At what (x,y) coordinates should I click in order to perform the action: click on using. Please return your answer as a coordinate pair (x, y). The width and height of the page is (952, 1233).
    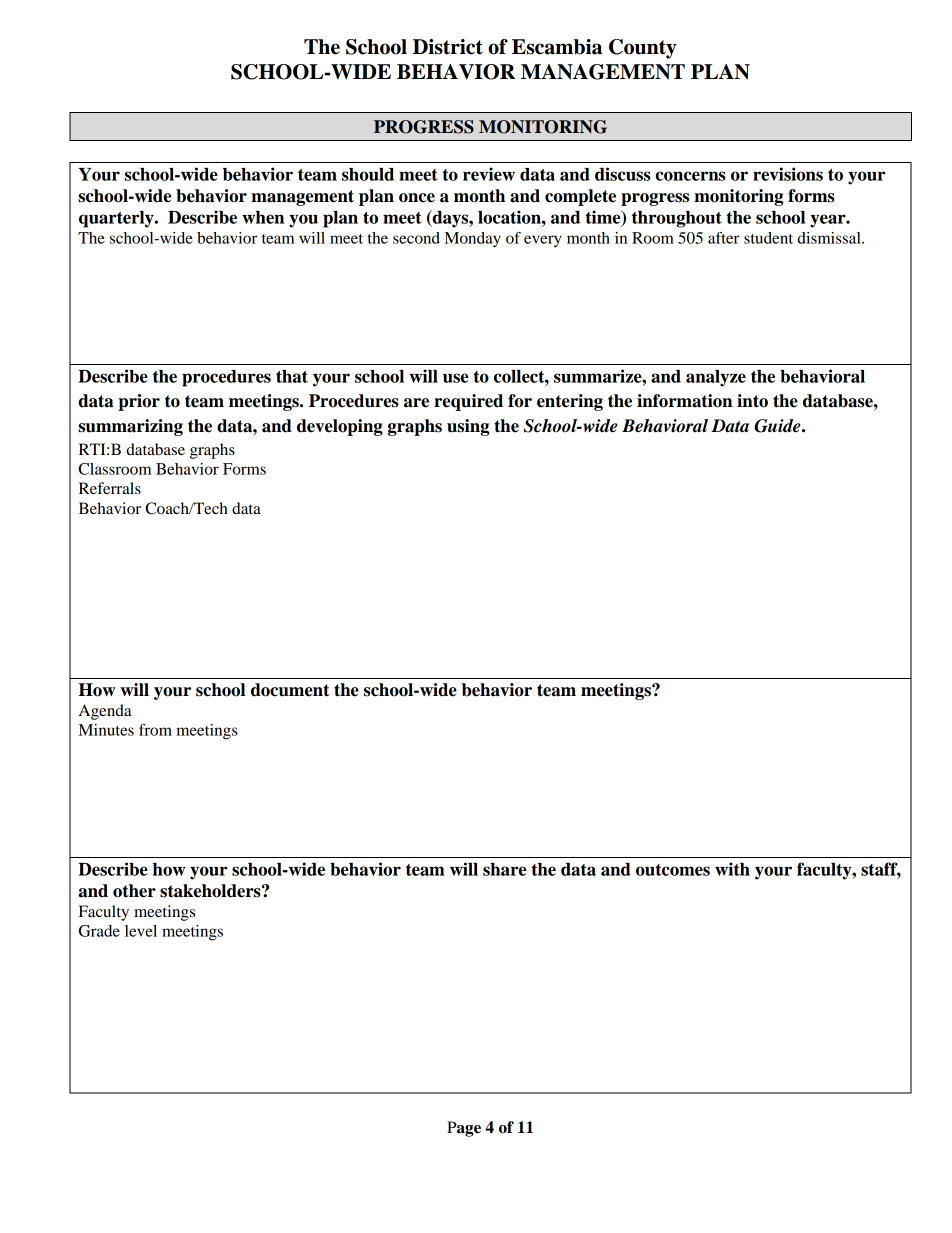
    Looking at the image, I should click on (468, 427).
